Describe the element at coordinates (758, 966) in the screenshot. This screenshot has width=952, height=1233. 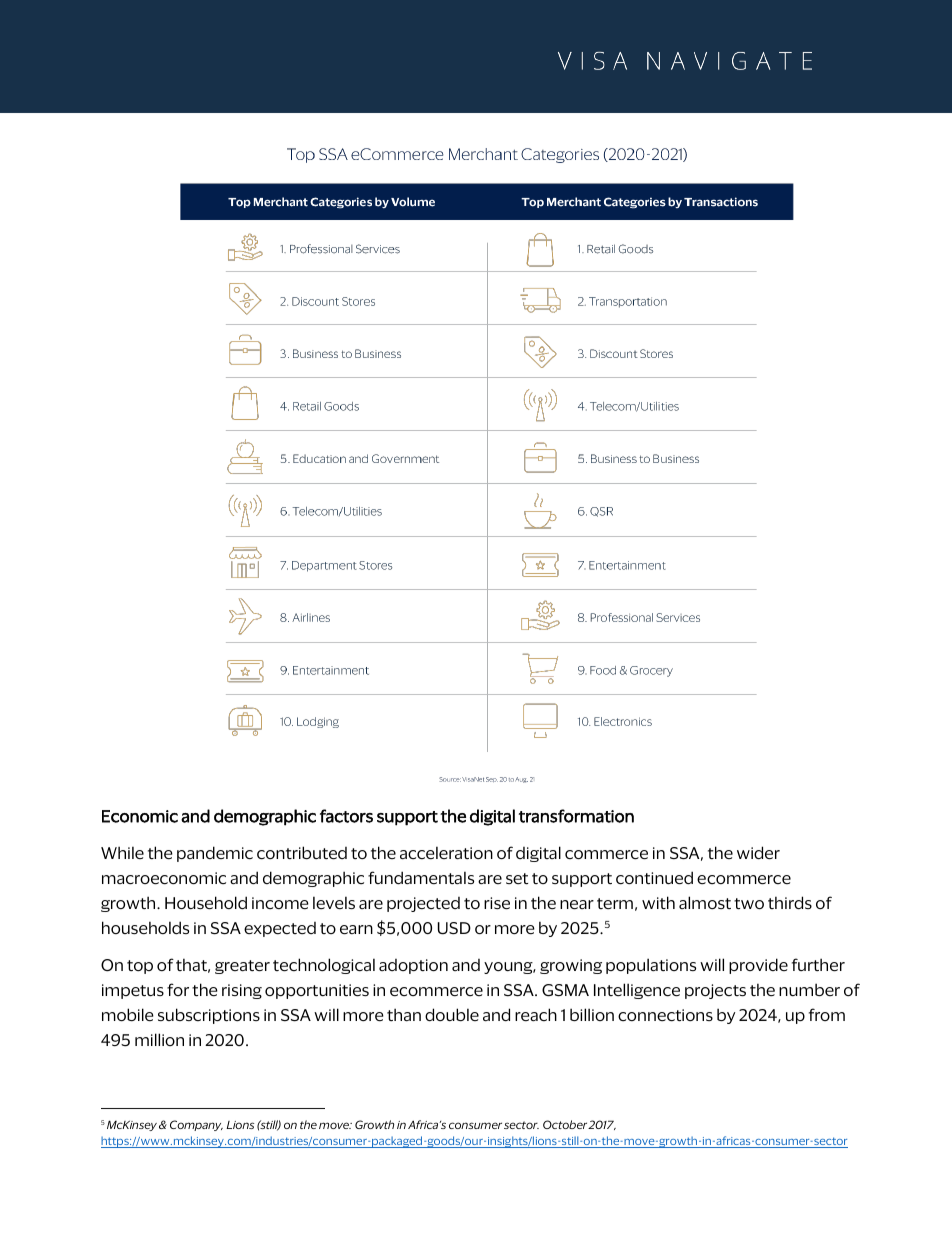
I see `provide` at that location.
